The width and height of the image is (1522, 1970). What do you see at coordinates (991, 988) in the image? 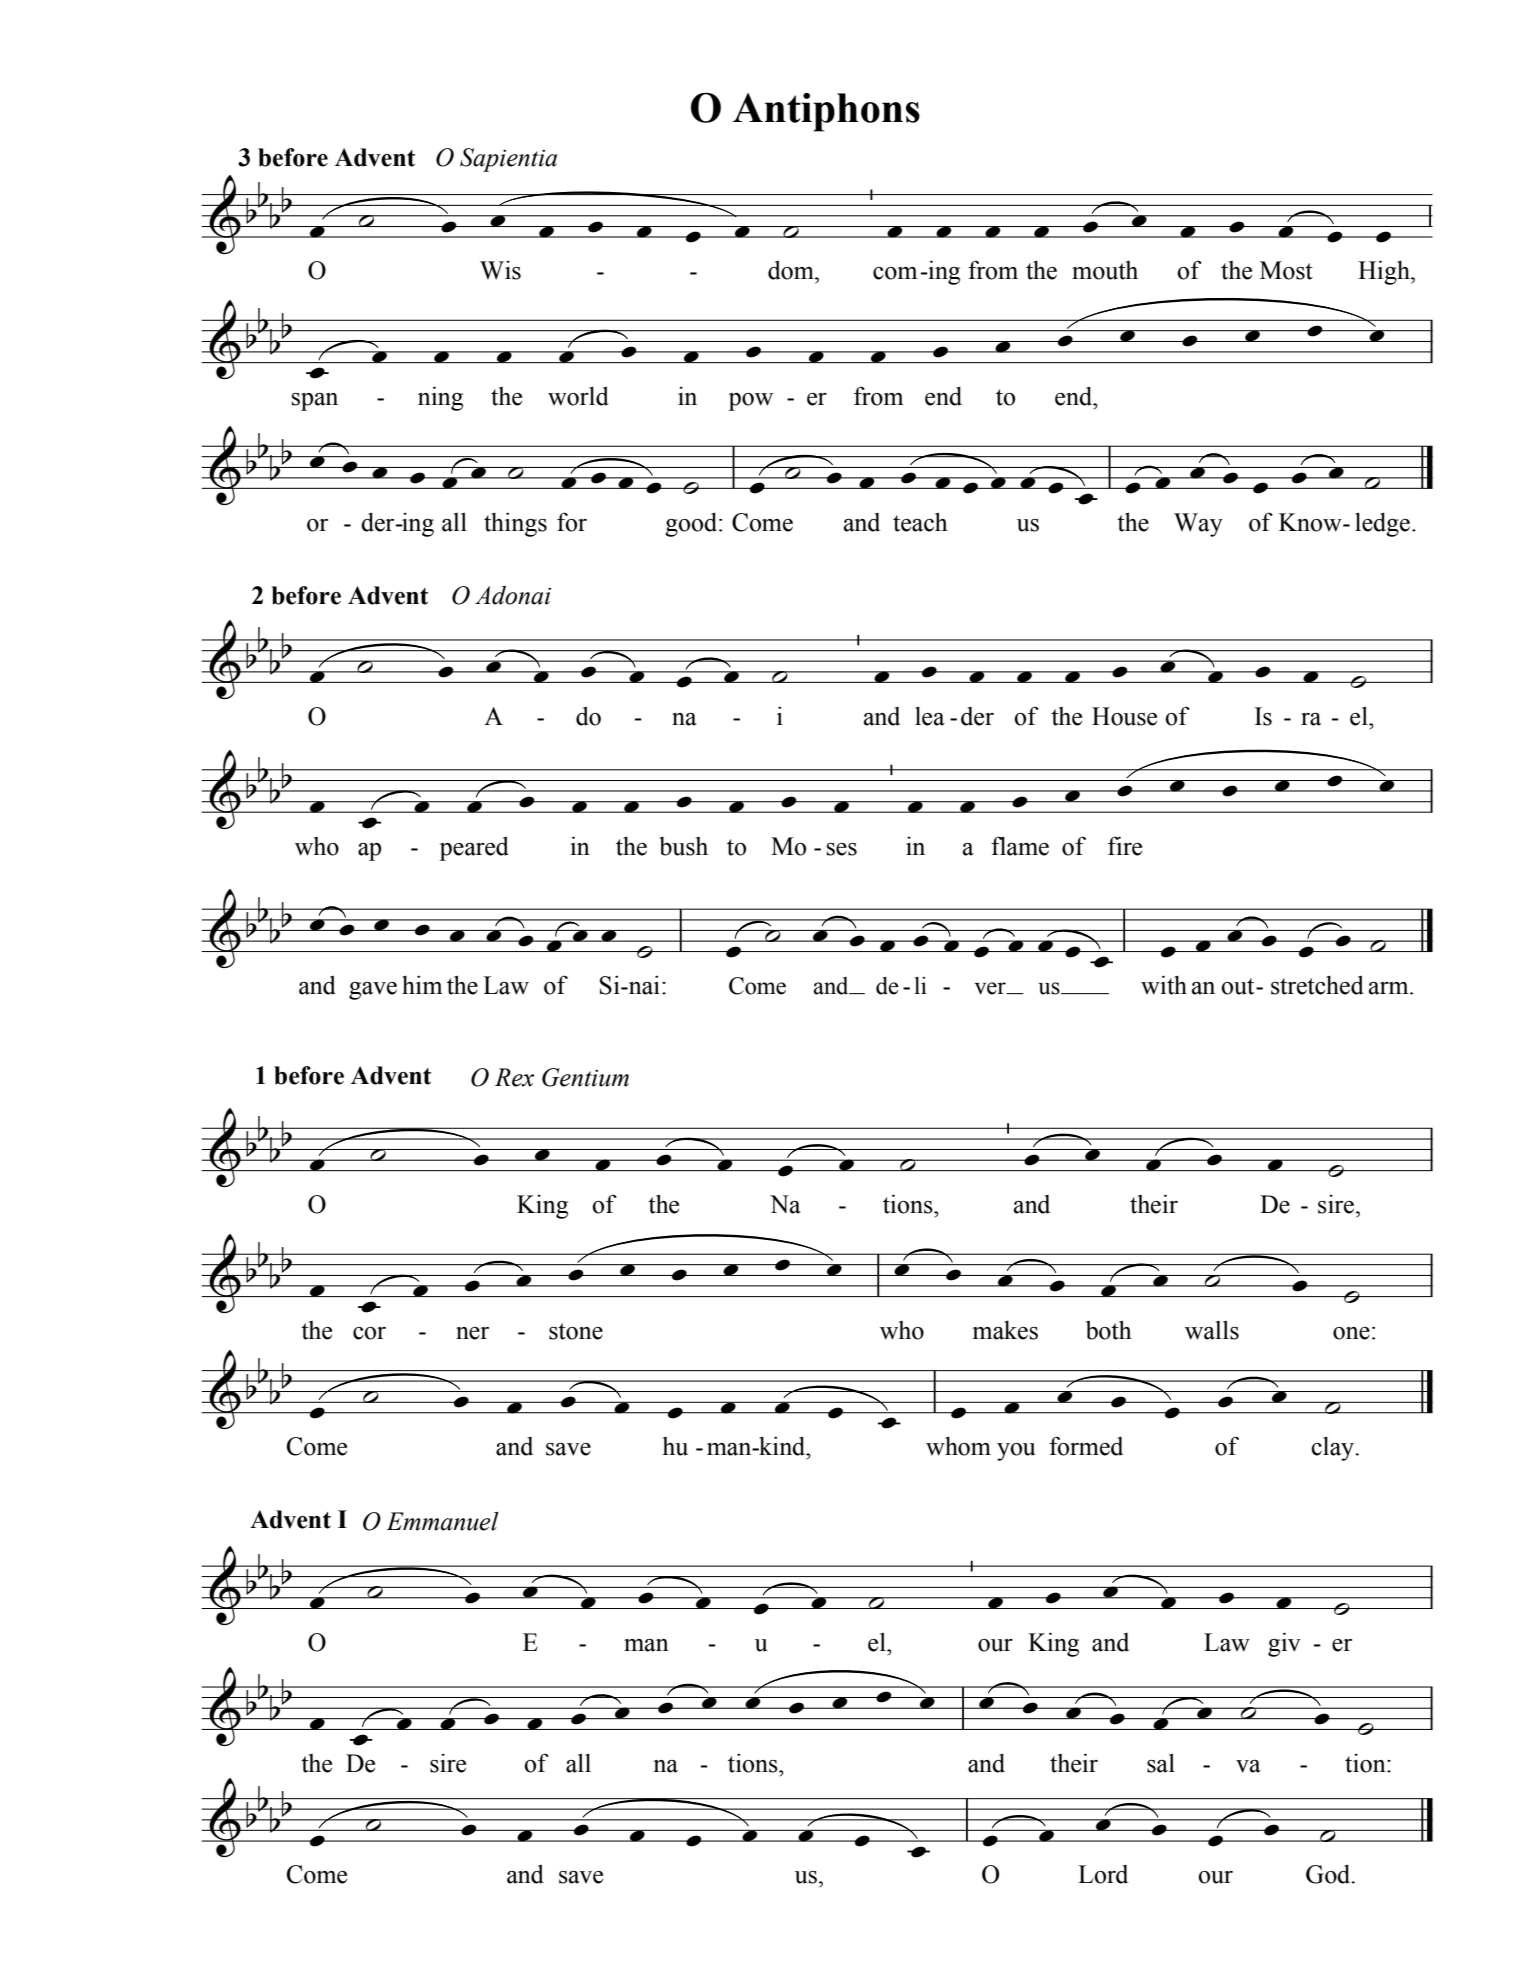
I see `ver` at bounding box center [991, 988].
